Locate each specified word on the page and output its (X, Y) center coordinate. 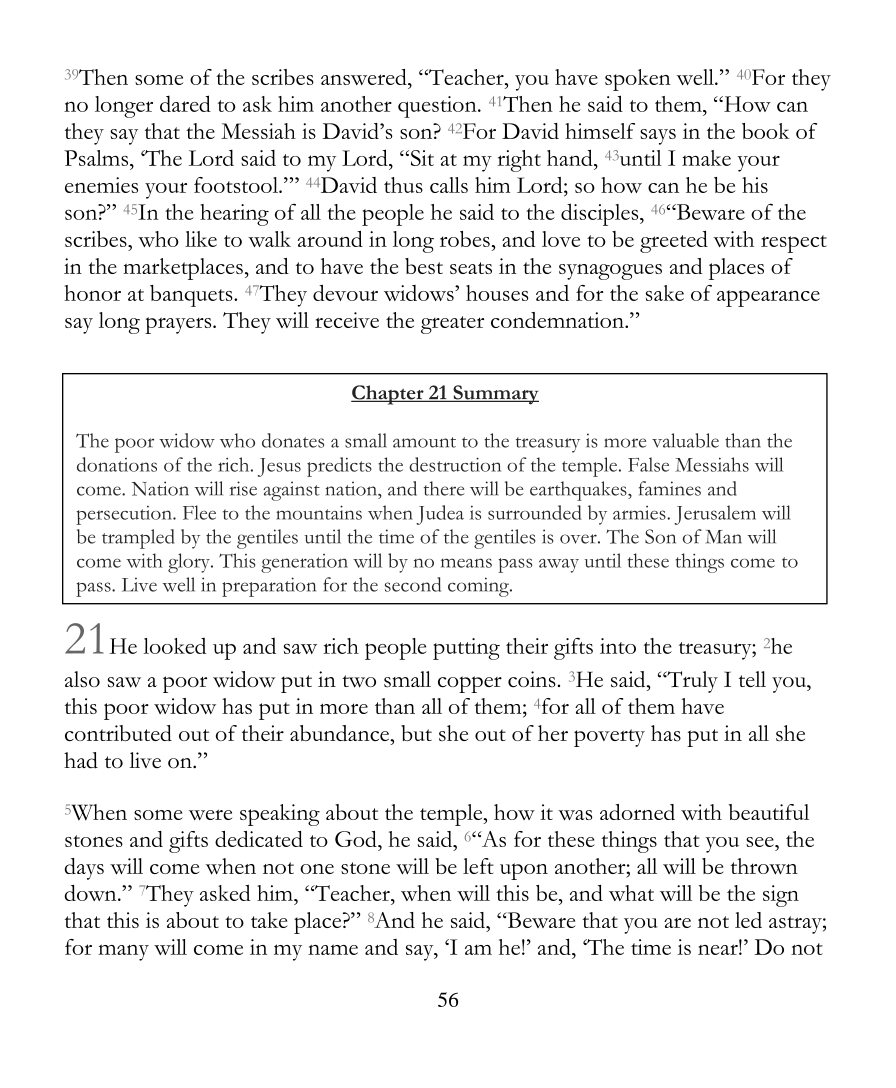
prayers (179, 325)
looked (175, 645)
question (438, 107)
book (766, 131)
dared (185, 103)
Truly (691, 682)
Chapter (388, 395)
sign (781, 896)
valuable (685, 440)
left (478, 866)
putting (466, 649)
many (123, 952)
